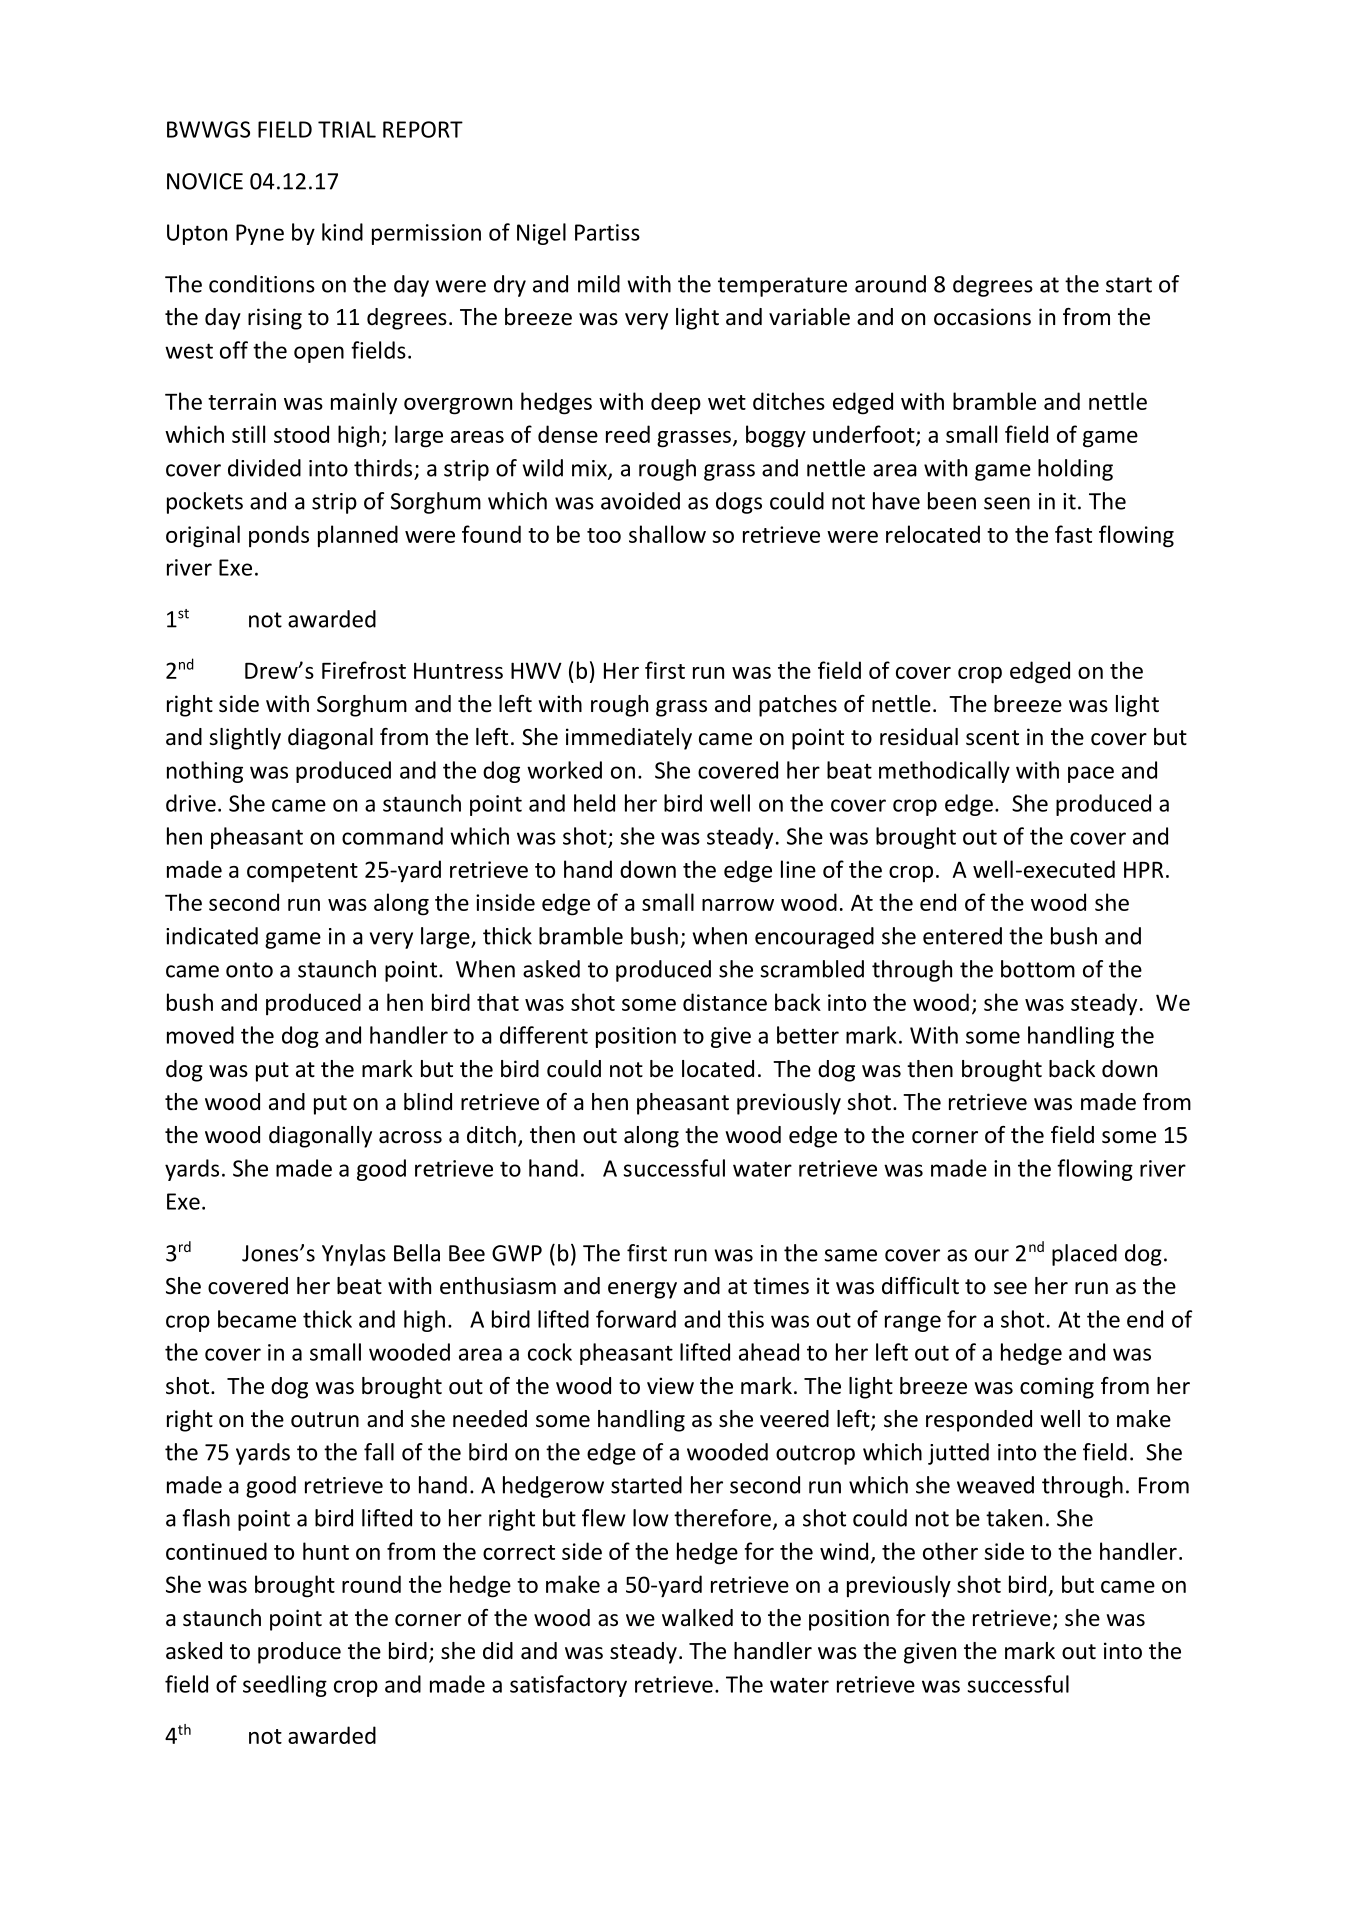 This image has width=1363, height=1927. What do you see at coordinates (1038, 969) in the image?
I see `bottom` at bounding box center [1038, 969].
